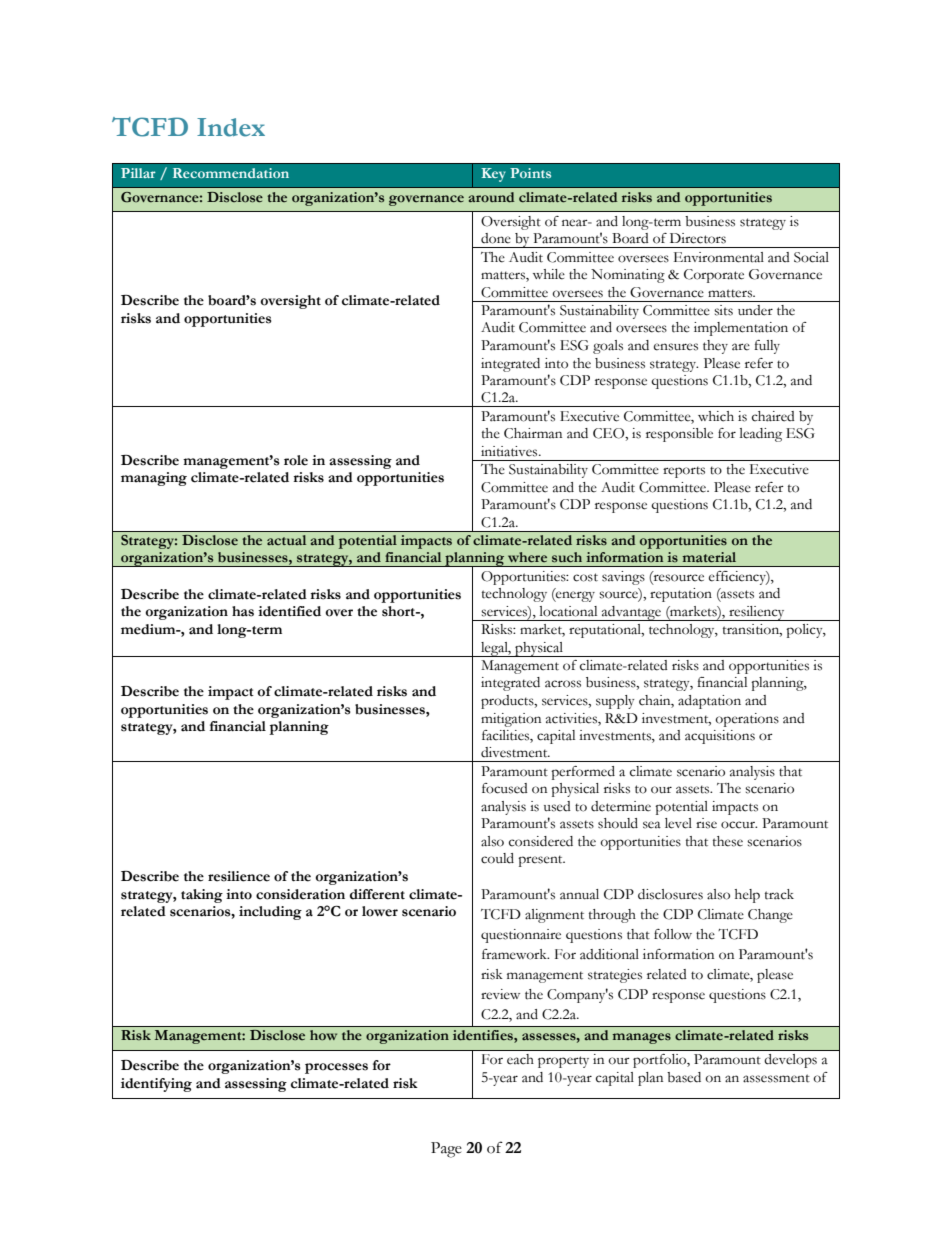 The image size is (952, 1233). I want to click on Page, so click(446, 1150).
